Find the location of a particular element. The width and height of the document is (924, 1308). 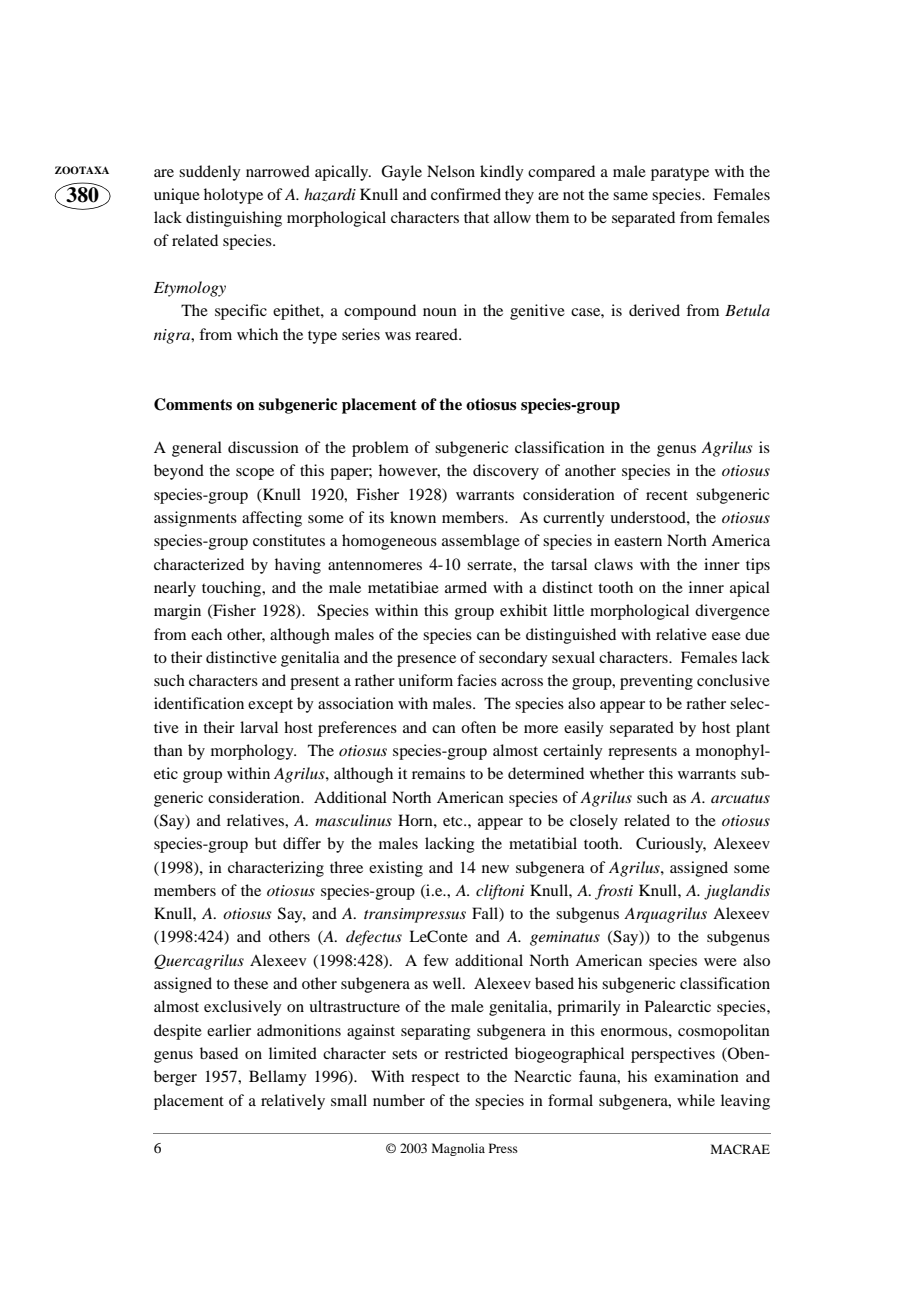

despite is located at coordinates (178, 1032).
